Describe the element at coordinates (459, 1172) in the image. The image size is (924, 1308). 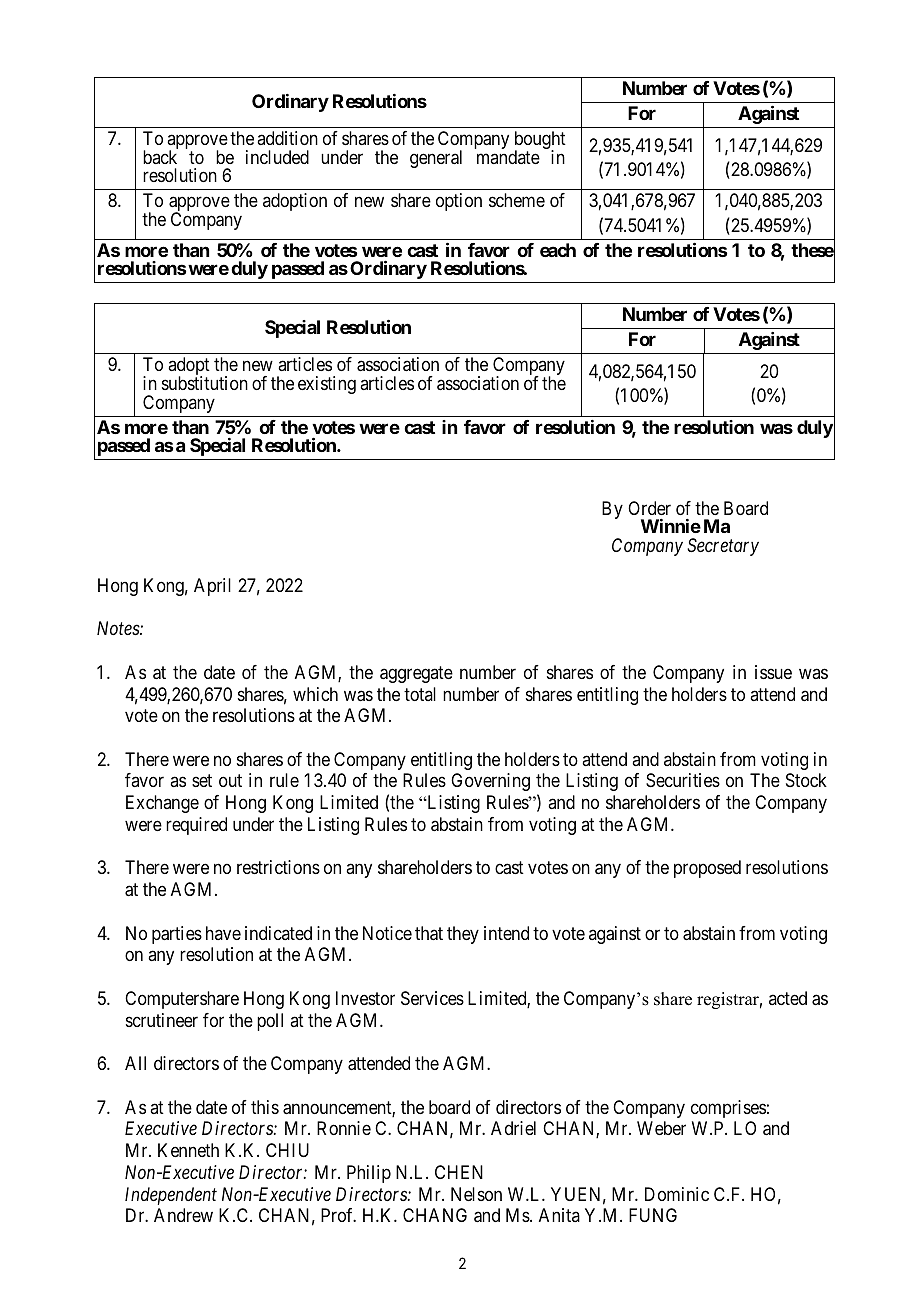
I see `CHEN` at that location.
